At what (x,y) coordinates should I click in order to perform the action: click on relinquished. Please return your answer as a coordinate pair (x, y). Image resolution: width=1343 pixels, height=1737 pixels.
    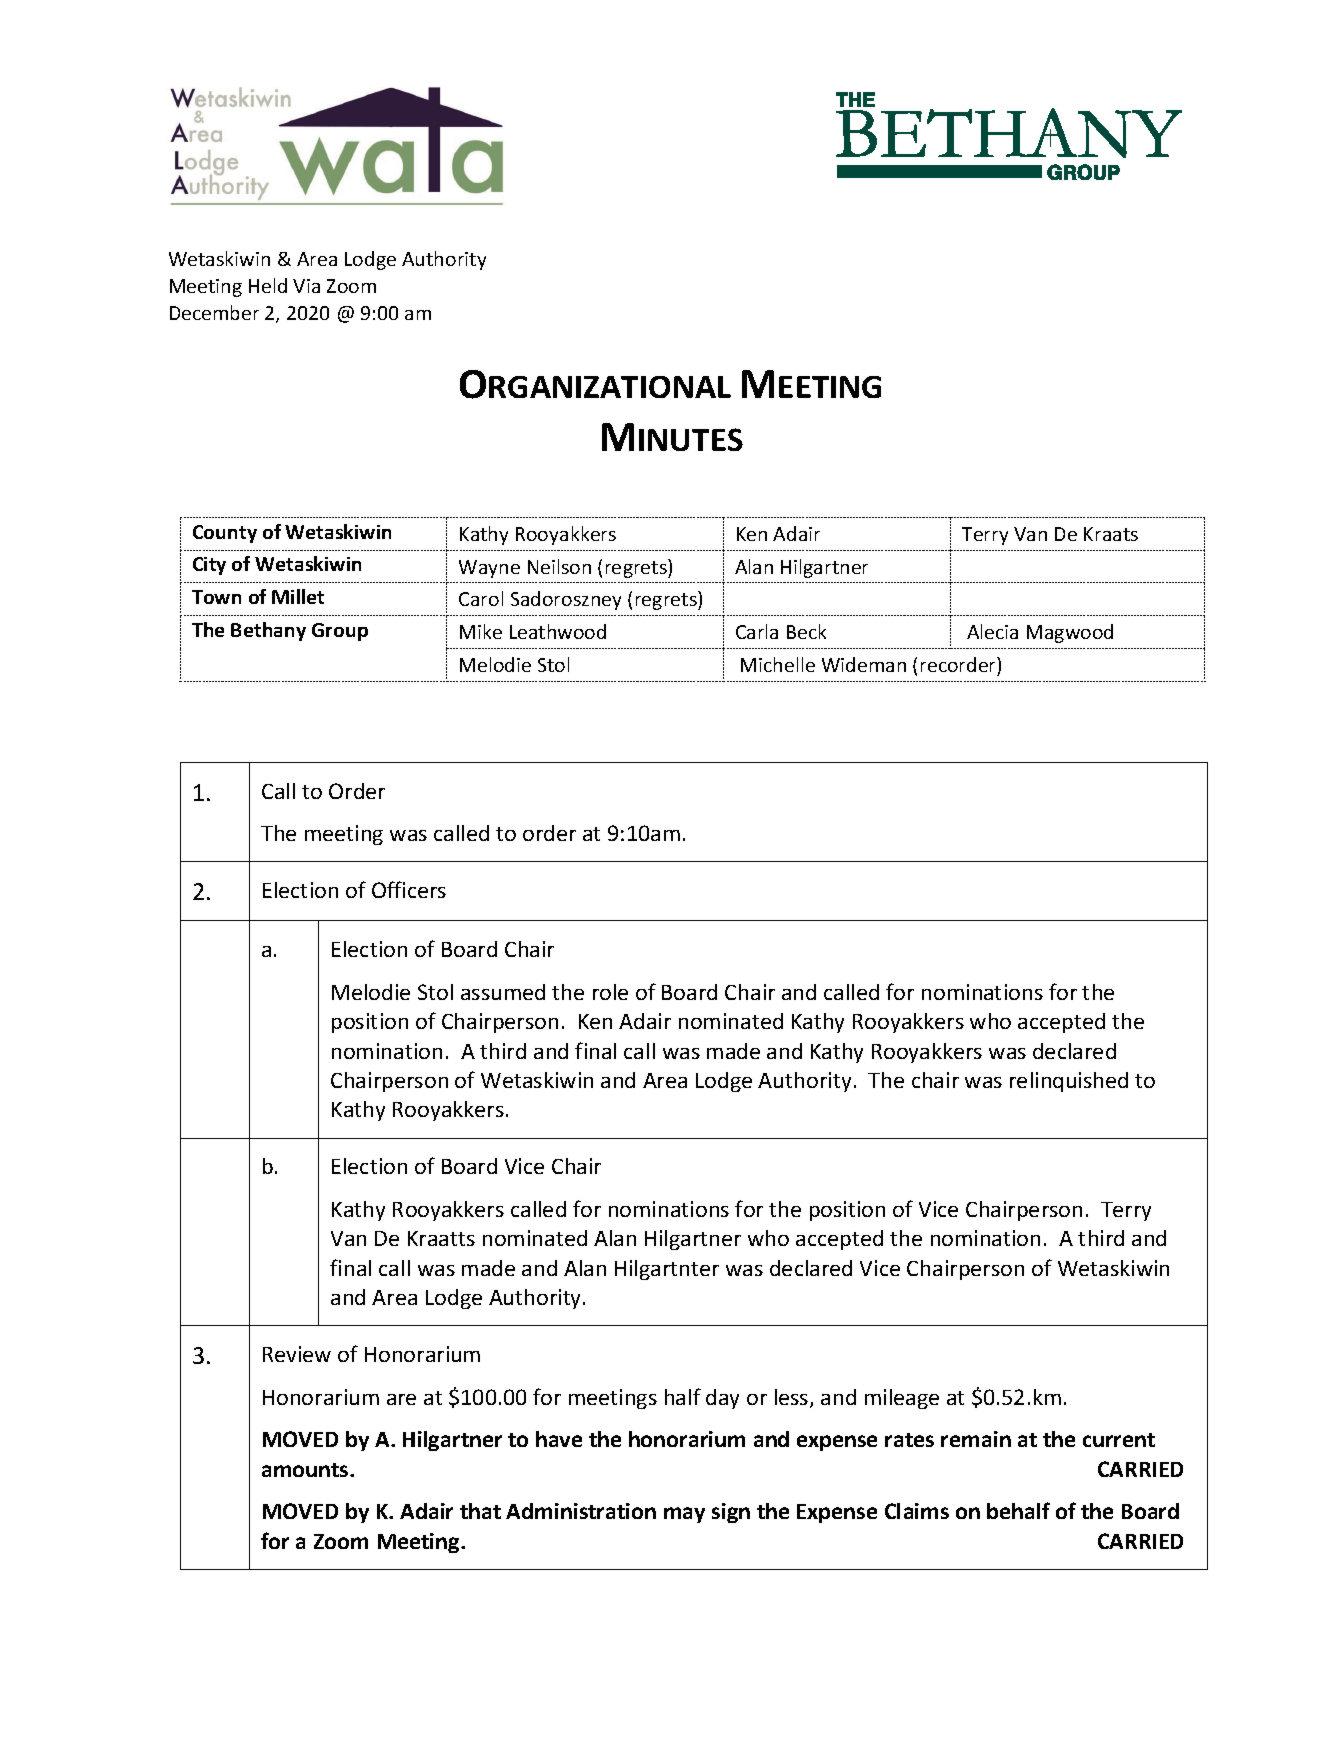
    Looking at the image, I should click on (1069, 1082).
